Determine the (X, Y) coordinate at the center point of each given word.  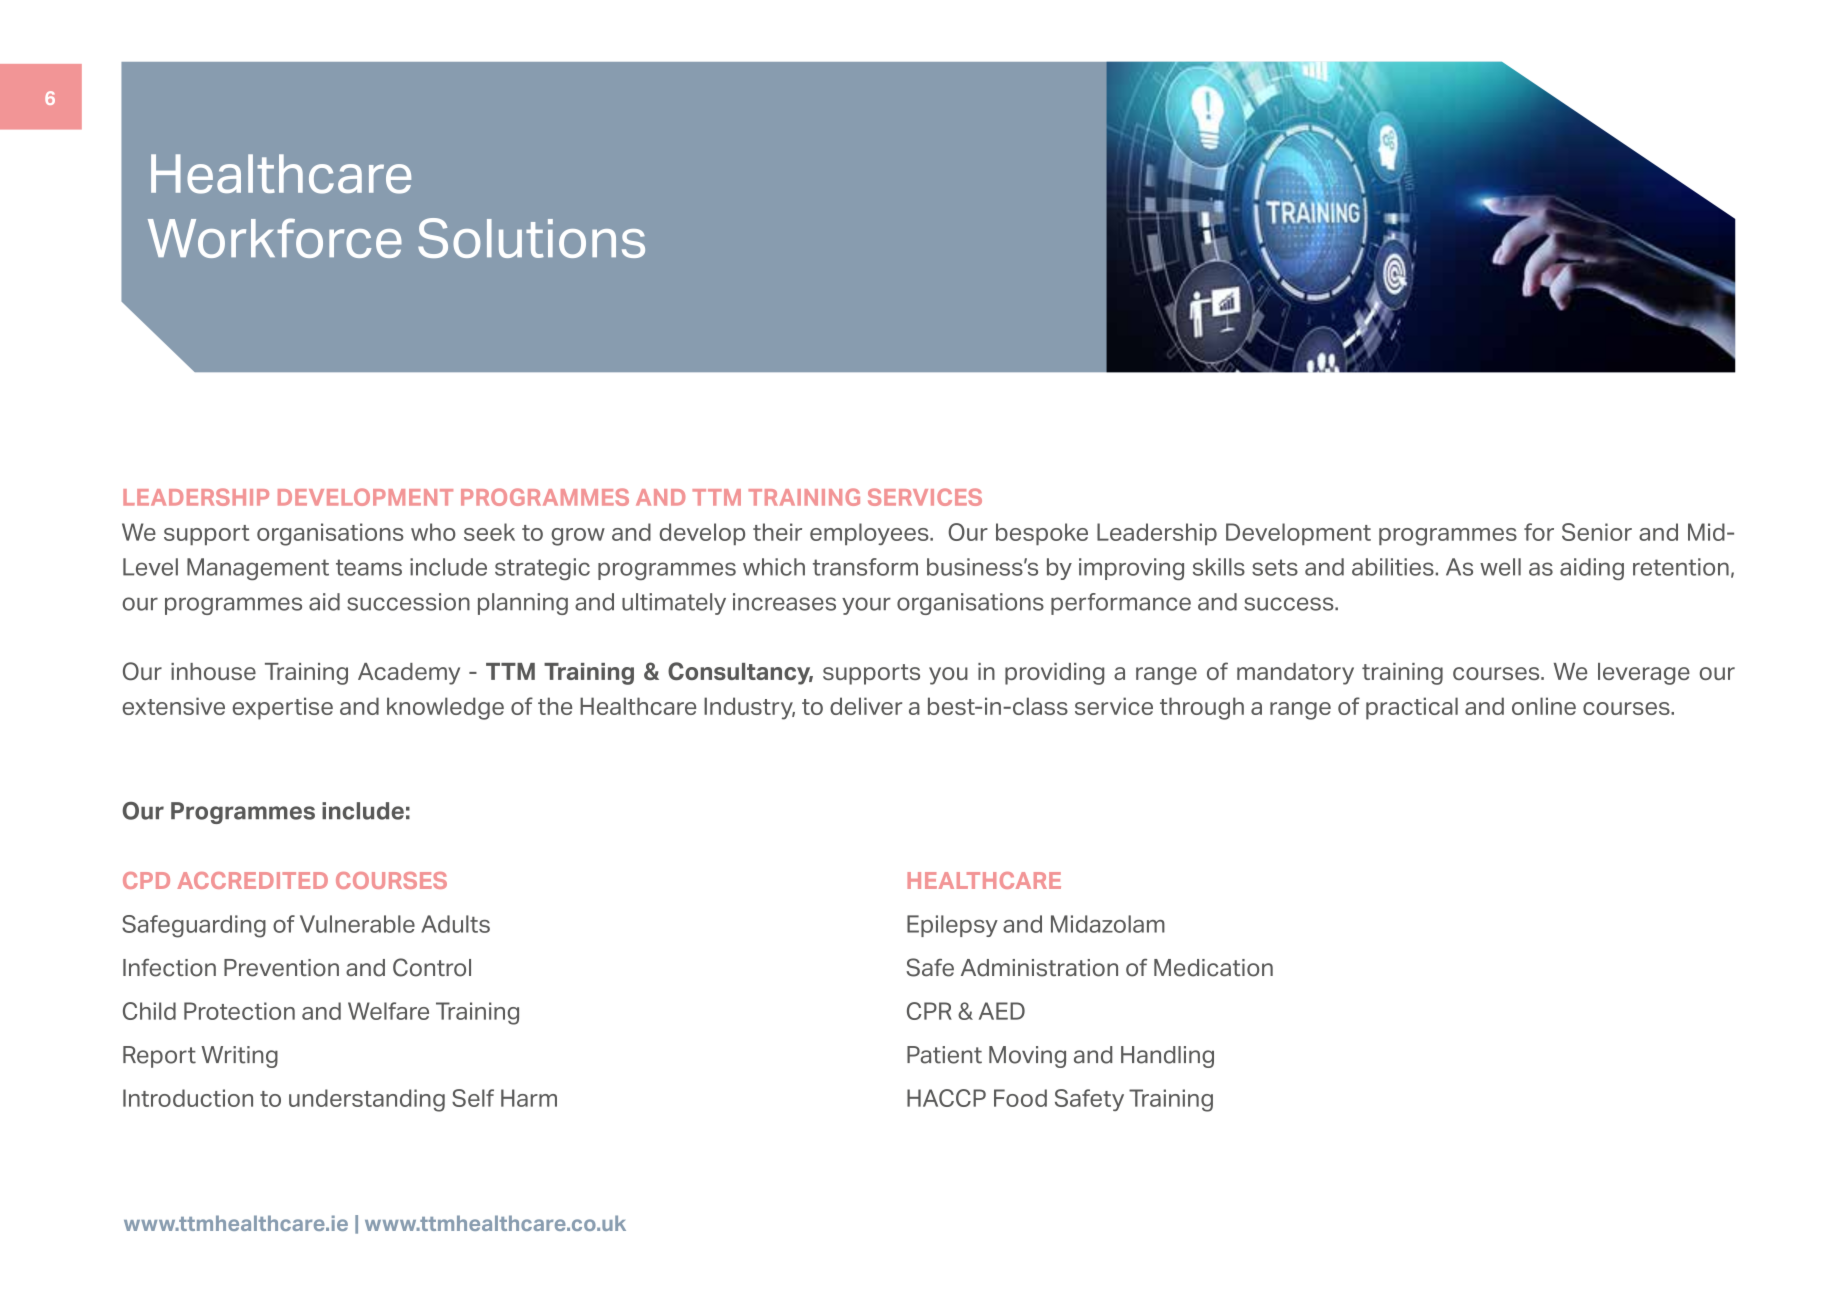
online (1544, 706)
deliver (866, 706)
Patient (944, 1055)
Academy (409, 674)
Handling (1167, 1057)
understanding (367, 1100)
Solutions (531, 238)
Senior (1597, 532)
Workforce (275, 238)
